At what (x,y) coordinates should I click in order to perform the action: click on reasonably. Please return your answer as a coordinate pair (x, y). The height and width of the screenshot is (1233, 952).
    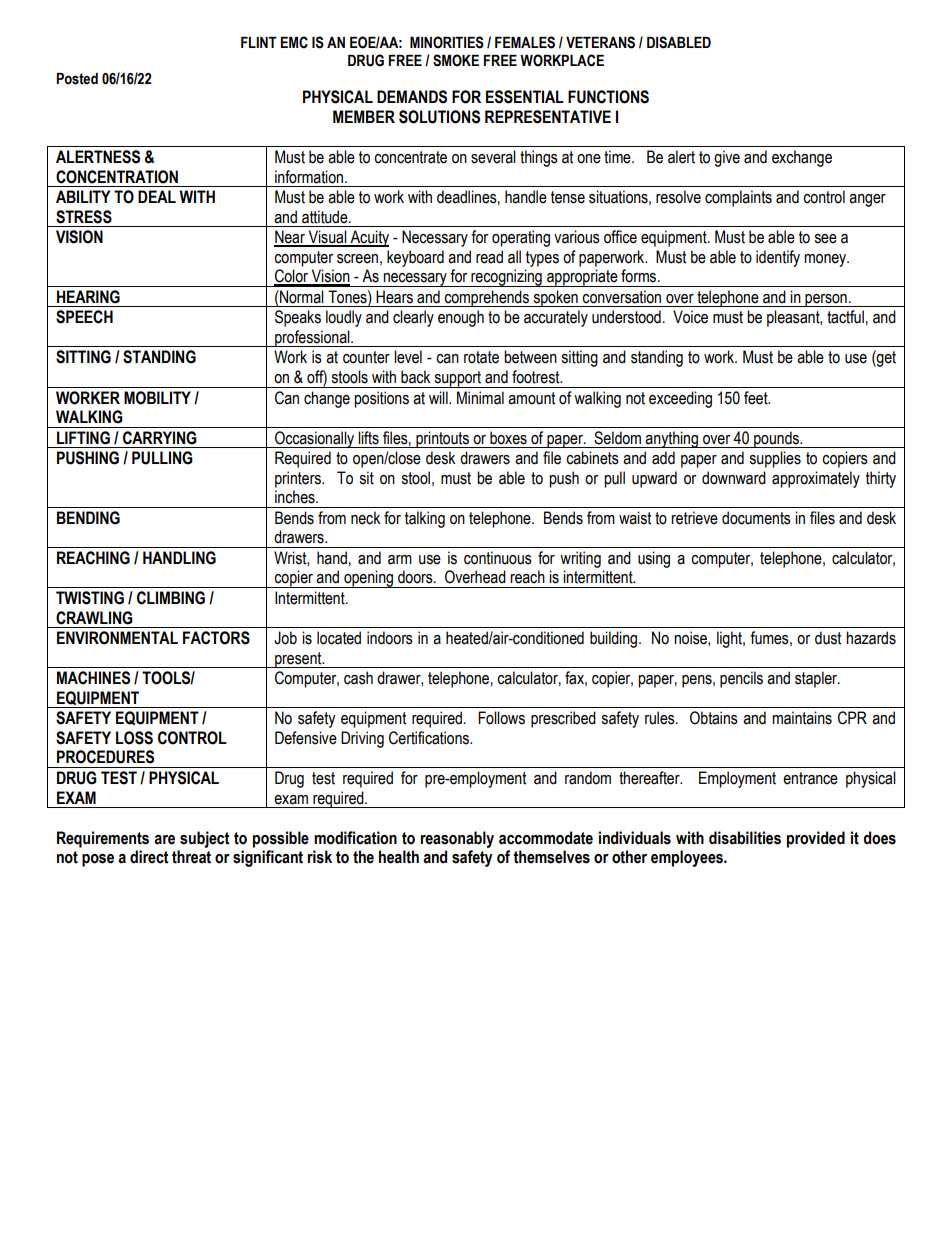
    Looking at the image, I should click on (457, 839).
